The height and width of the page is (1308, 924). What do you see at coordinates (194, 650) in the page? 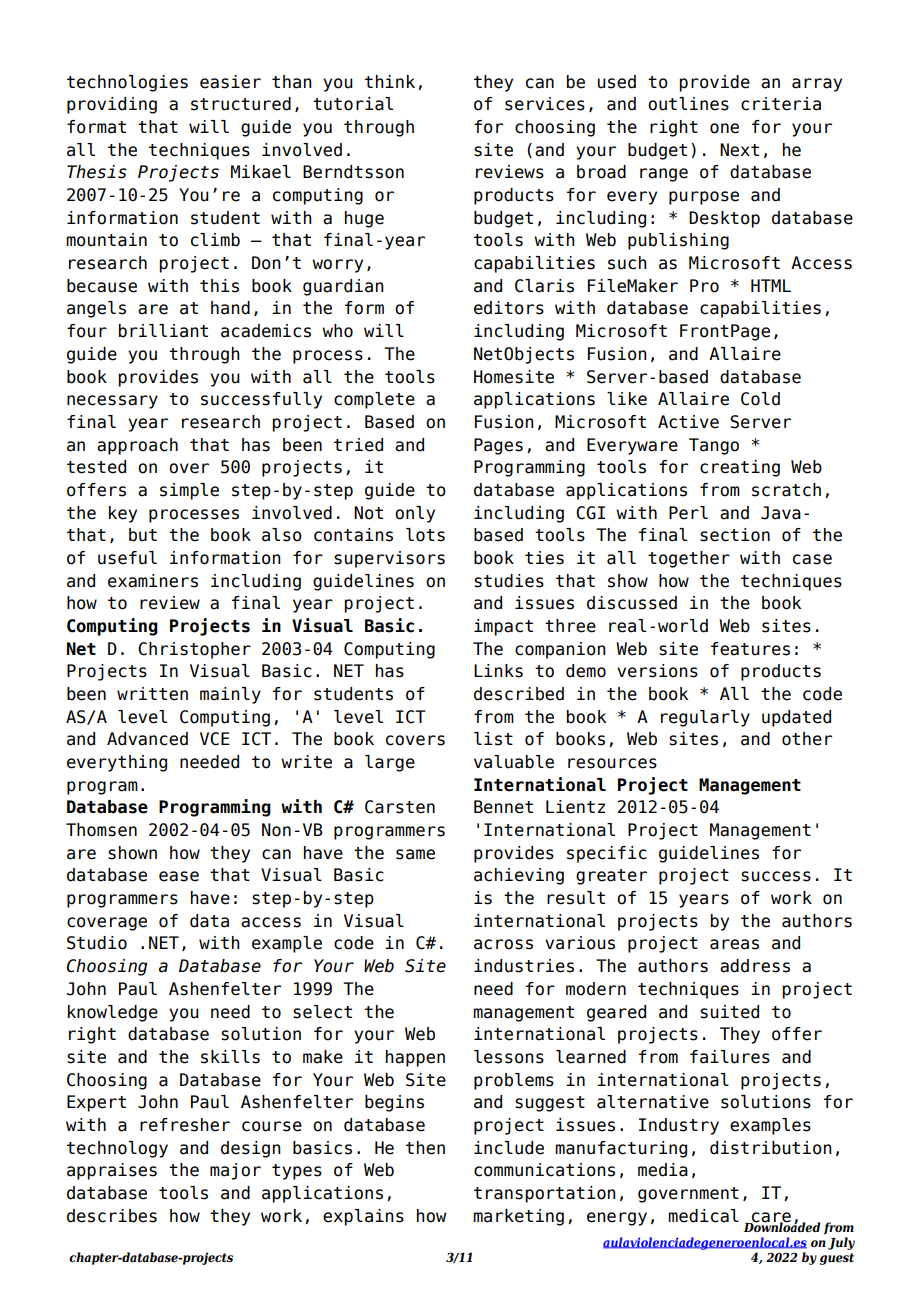
I see `Christopher` at bounding box center [194, 650].
